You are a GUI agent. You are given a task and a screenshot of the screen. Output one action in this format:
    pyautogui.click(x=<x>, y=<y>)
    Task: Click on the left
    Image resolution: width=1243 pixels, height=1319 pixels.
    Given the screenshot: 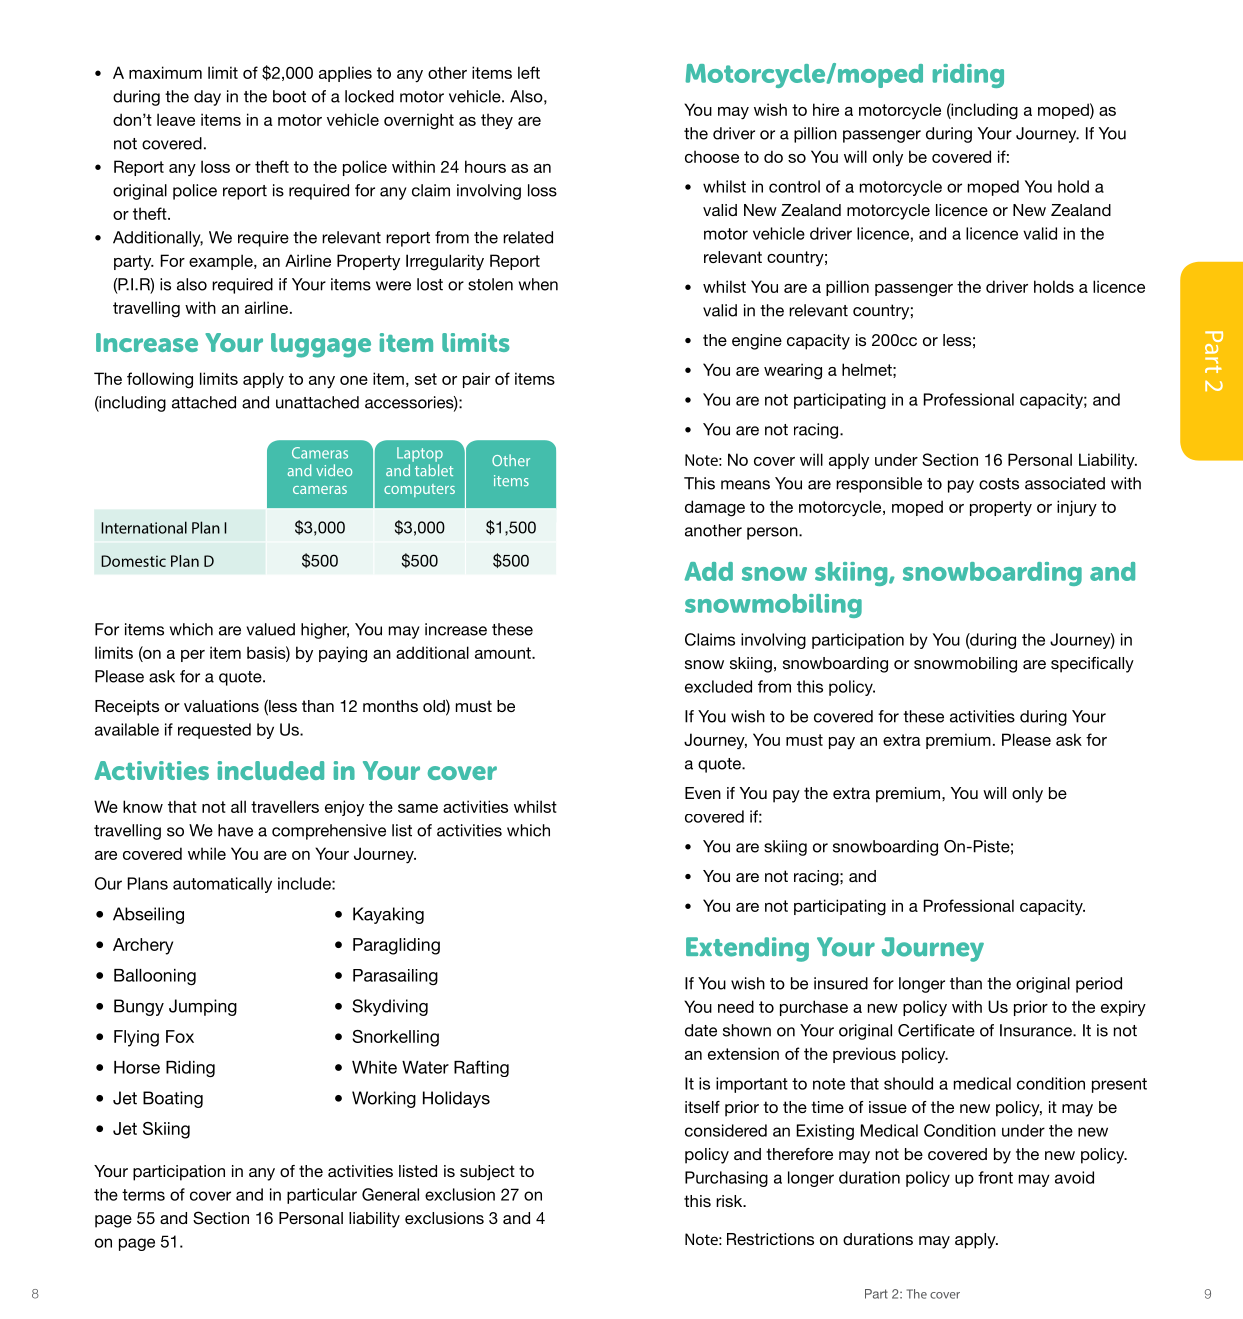 What is the action you would take?
    pyautogui.click(x=529, y=72)
